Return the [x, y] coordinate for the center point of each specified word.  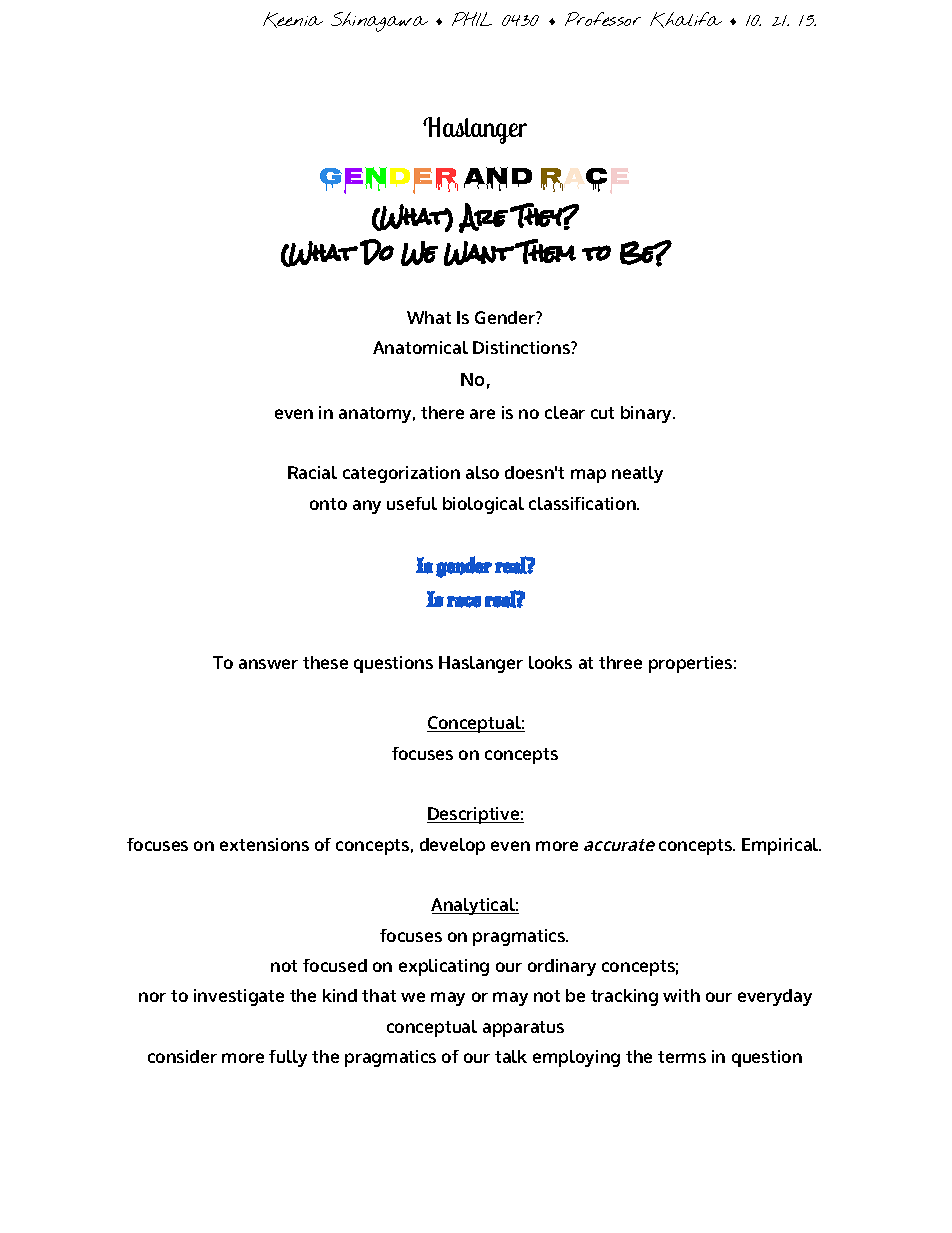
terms [682, 1057]
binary [648, 414]
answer [268, 664]
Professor [603, 19]
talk [511, 1056]
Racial [312, 472]
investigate [239, 997]
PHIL [472, 19]
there [442, 412]
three [620, 662]
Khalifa [686, 20]
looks [550, 662]
